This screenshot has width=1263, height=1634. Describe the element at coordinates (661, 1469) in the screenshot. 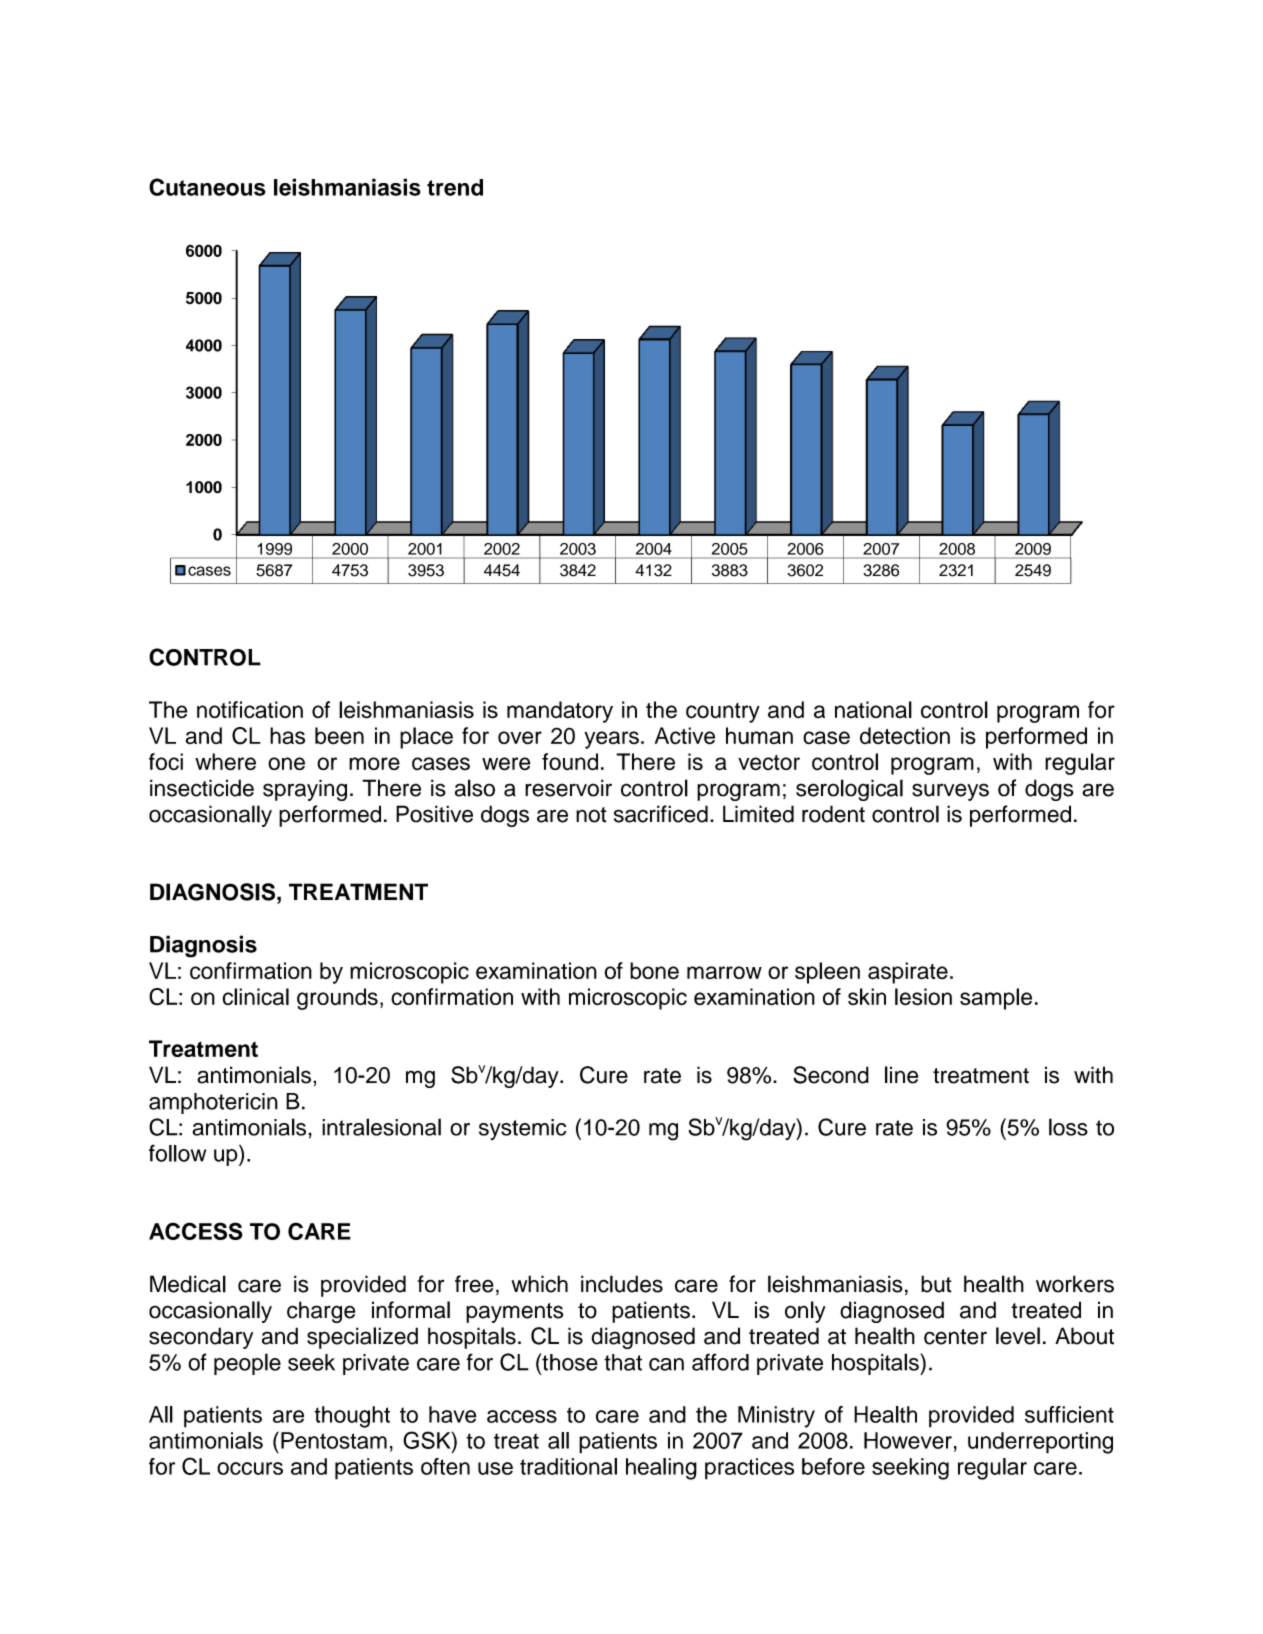

I see `healing` at that location.
